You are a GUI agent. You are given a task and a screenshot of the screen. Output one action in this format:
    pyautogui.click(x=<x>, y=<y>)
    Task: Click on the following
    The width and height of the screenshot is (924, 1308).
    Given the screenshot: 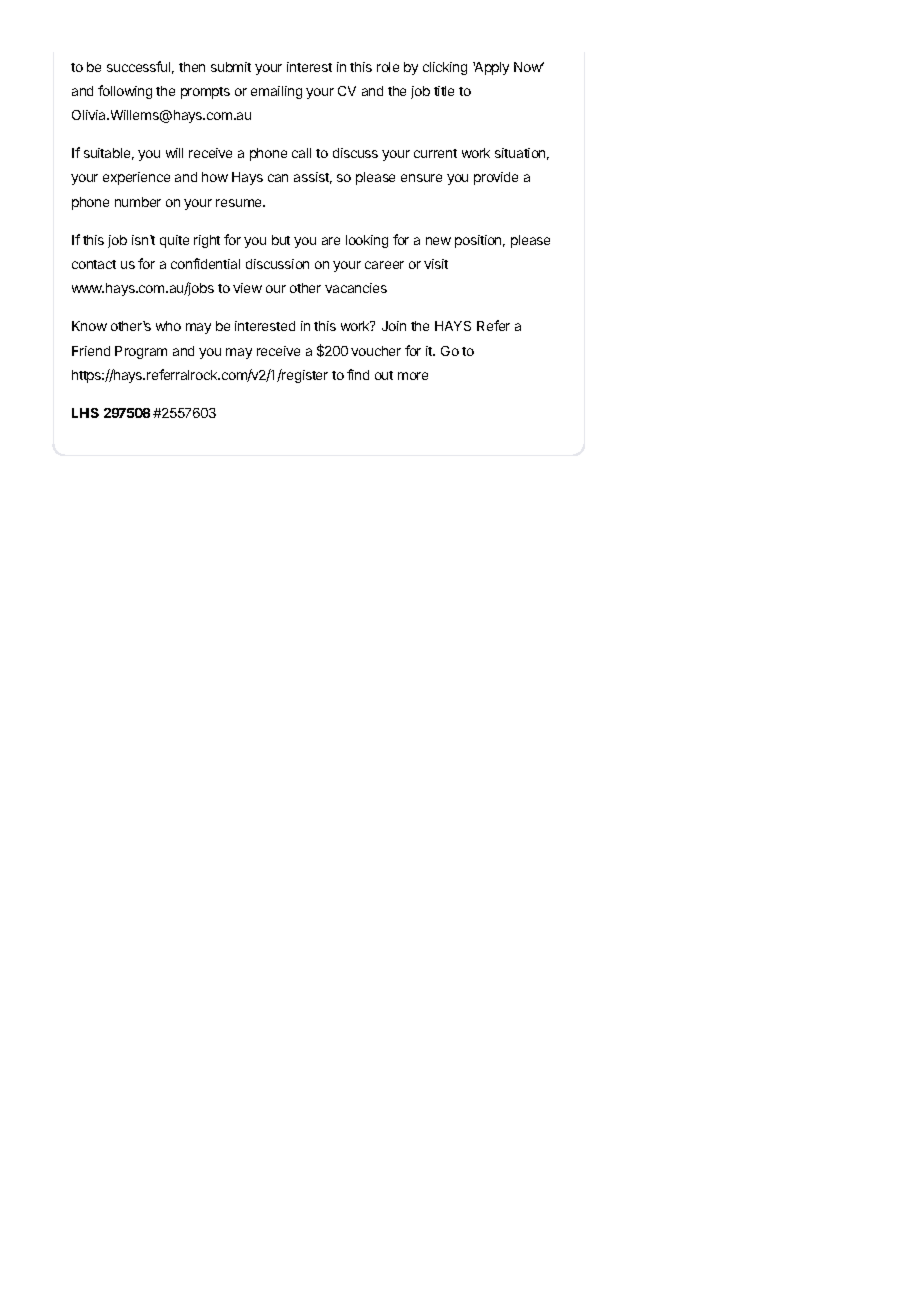 What is the action you would take?
    pyautogui.click(x=125, y=92)
